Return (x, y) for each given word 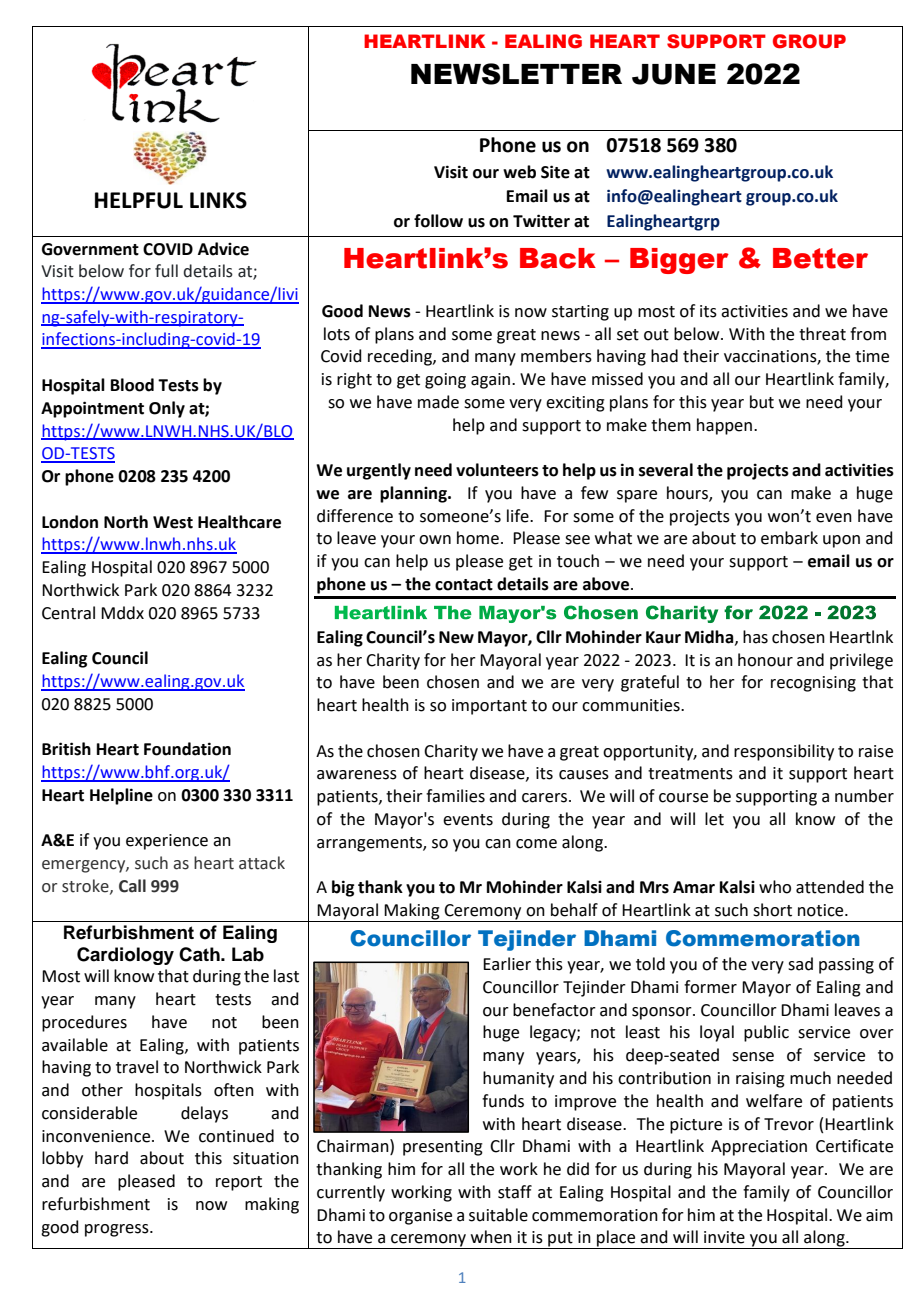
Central (68, 613)
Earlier (507, 964)
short (772, 910)
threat (822, 334)
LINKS (218, 200)
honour (765, 660)
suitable (498, 1215)
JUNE (674, 74)
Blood (132, 385)
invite (724, 1237)
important (489, 707)
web (519, 172)
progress (118, 1230)
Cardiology (125, 956)
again (490, 381)
